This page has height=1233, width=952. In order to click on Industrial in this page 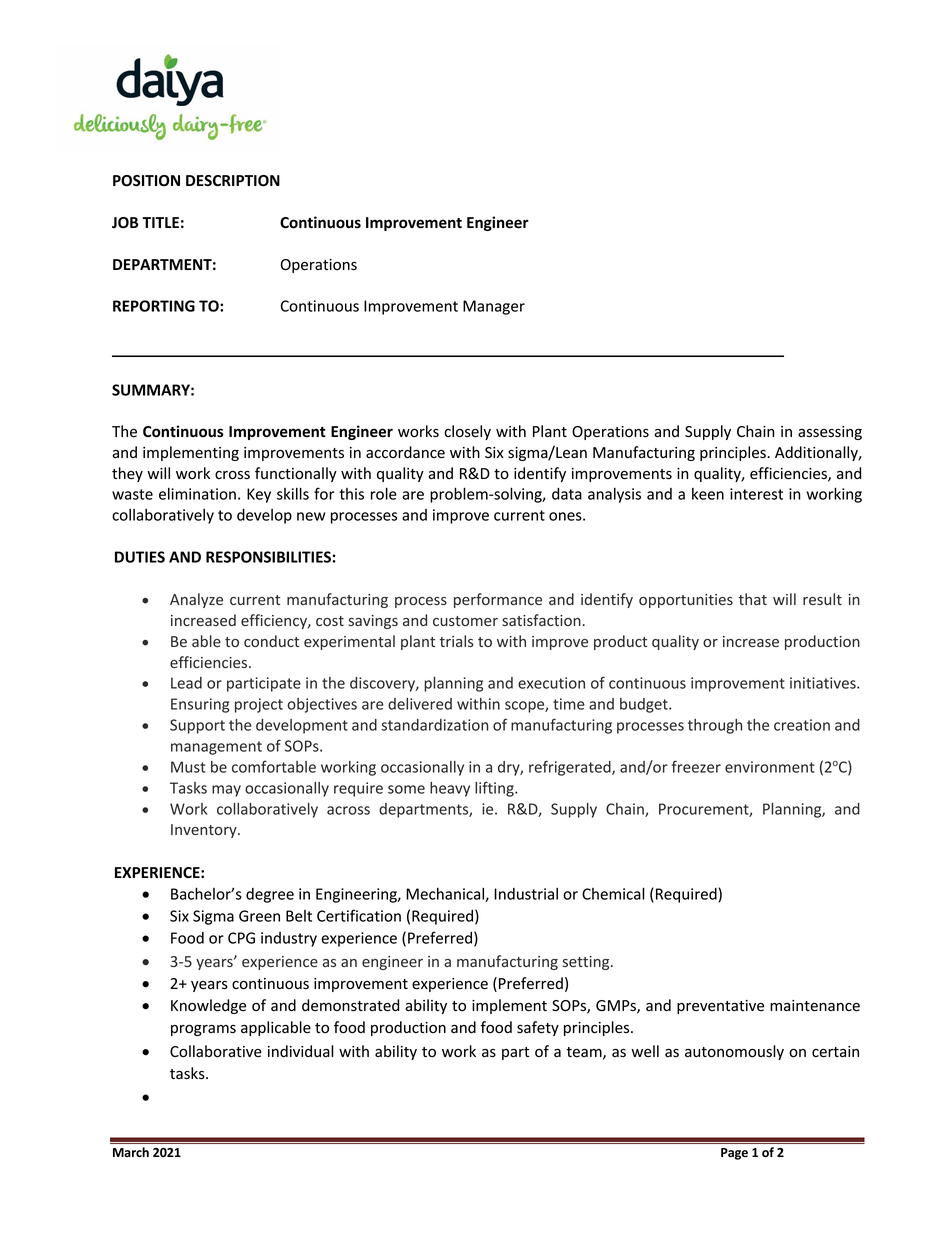, I will do `click(526, 894)`.
